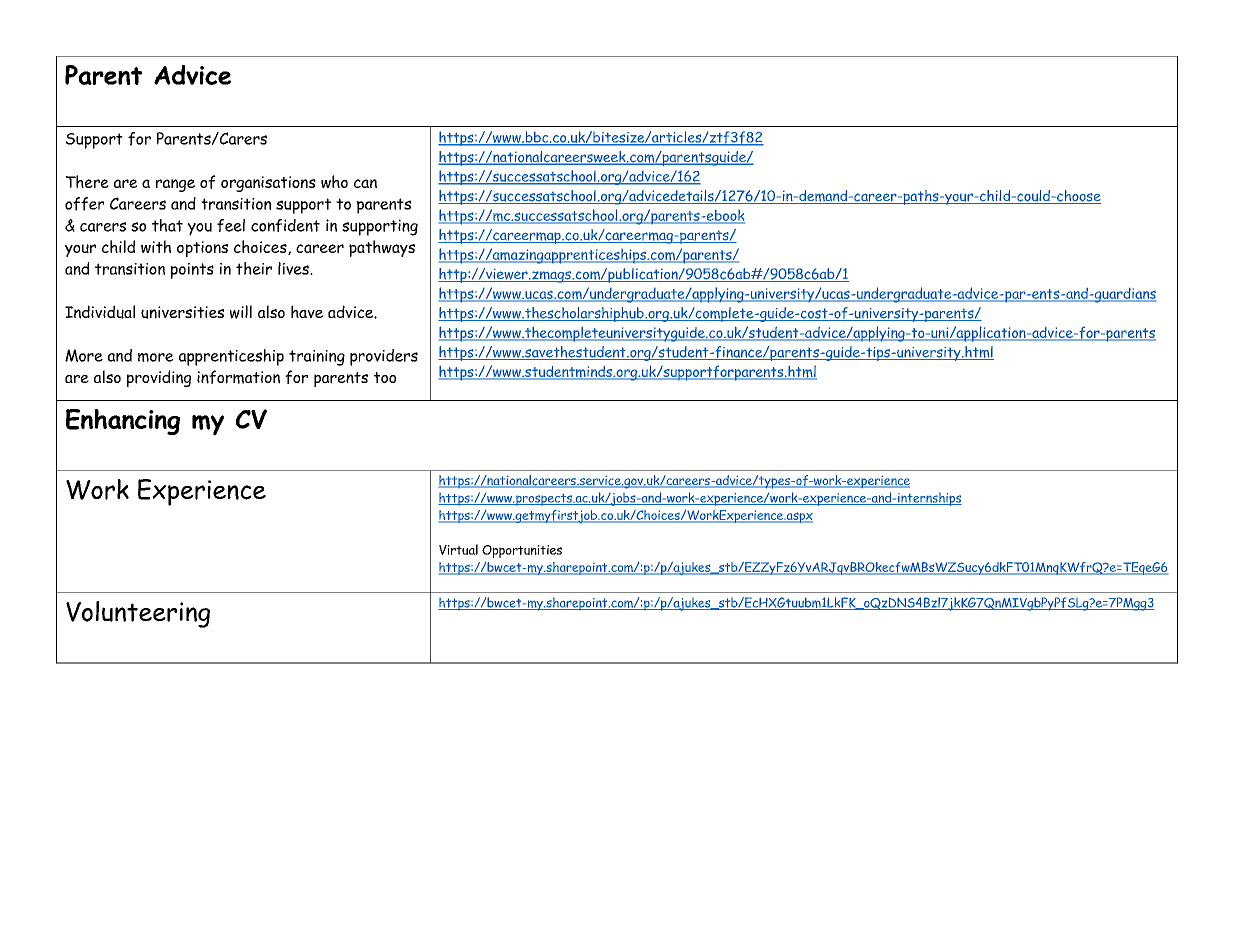  Describe the element at coordinates (159, 378) in the screenshot. I see `providing` at that location.
